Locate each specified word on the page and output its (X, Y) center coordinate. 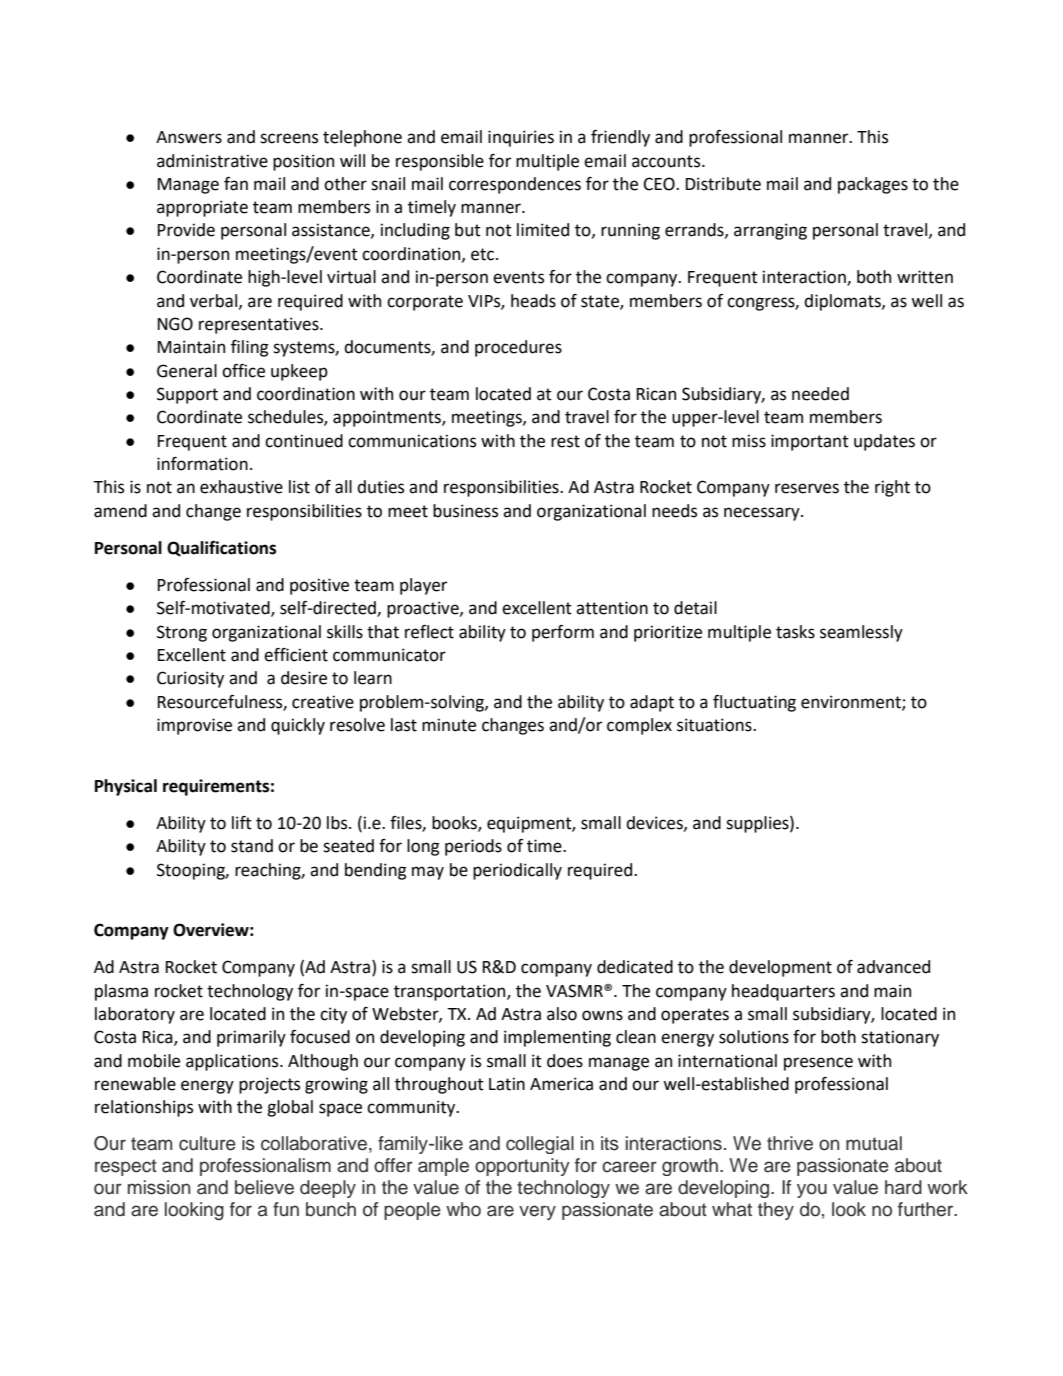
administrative (212, 161)
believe (264, 1187)
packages (873, 185)
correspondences (515, 185)
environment (852, 702)
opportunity (522, 1167)
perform (563, 633)
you (812, 1190)
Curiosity (190, 679)
